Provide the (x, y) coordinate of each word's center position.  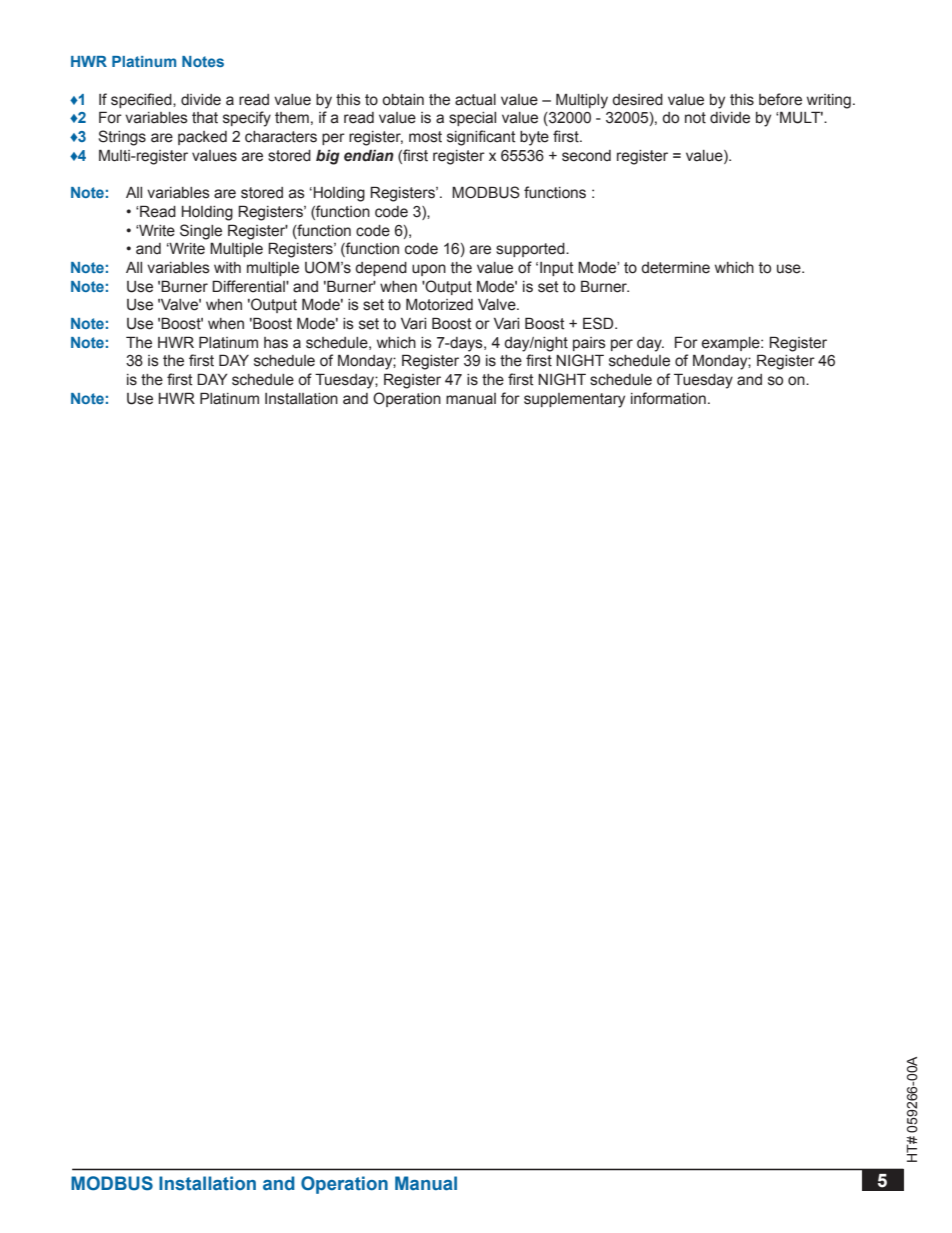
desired (637, 100)
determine (675, 268)
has (276, 343)
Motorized (439, 304)
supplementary (574, 400)
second (586, 156)
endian (369, 156)
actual (475, 100)
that (205, 118)
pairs (589, 344)
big (328, 157)
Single (201, 232)
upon (429, 270)
